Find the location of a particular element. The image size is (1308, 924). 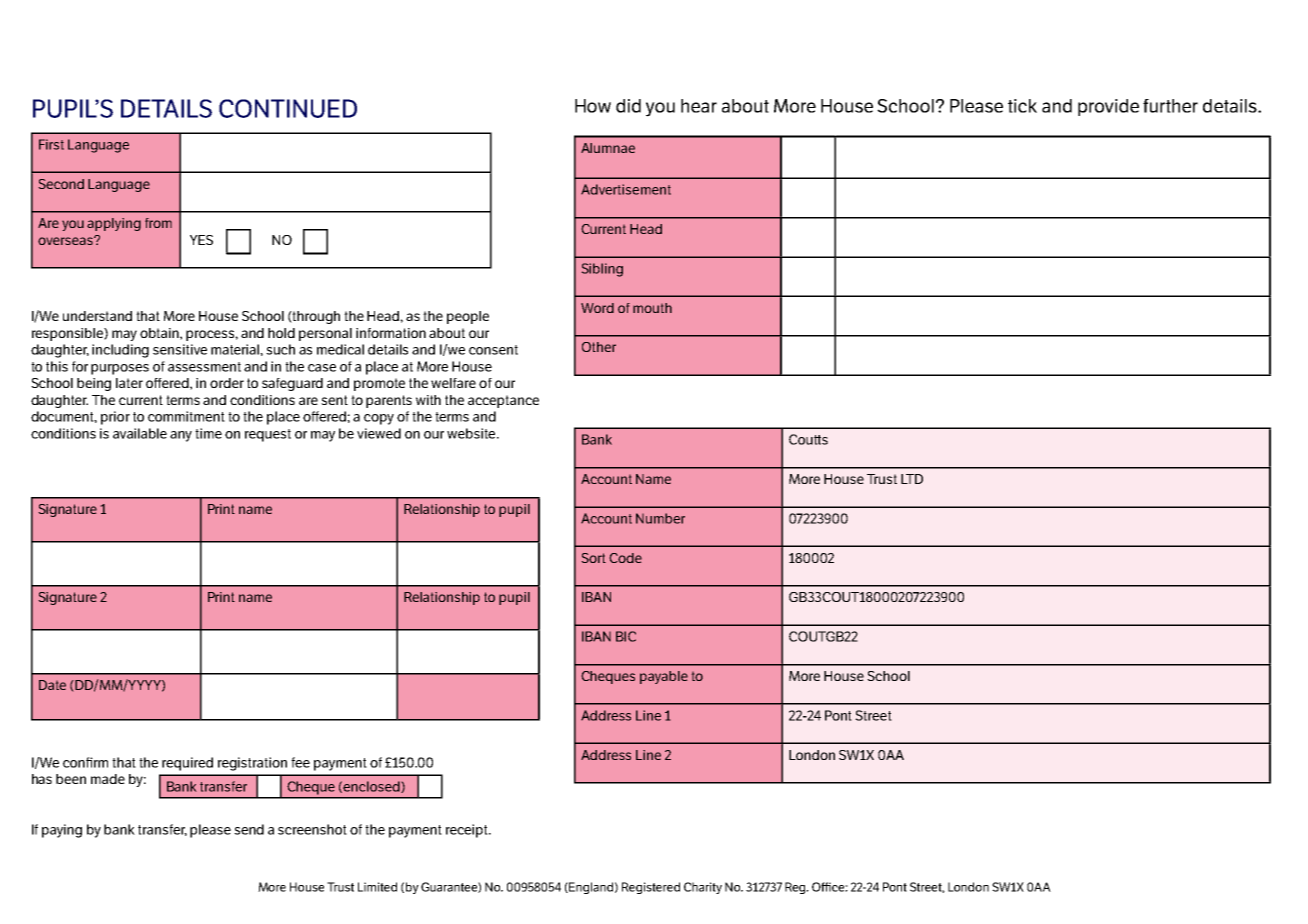

CONTINUED is located at coordinates (288, 108).
